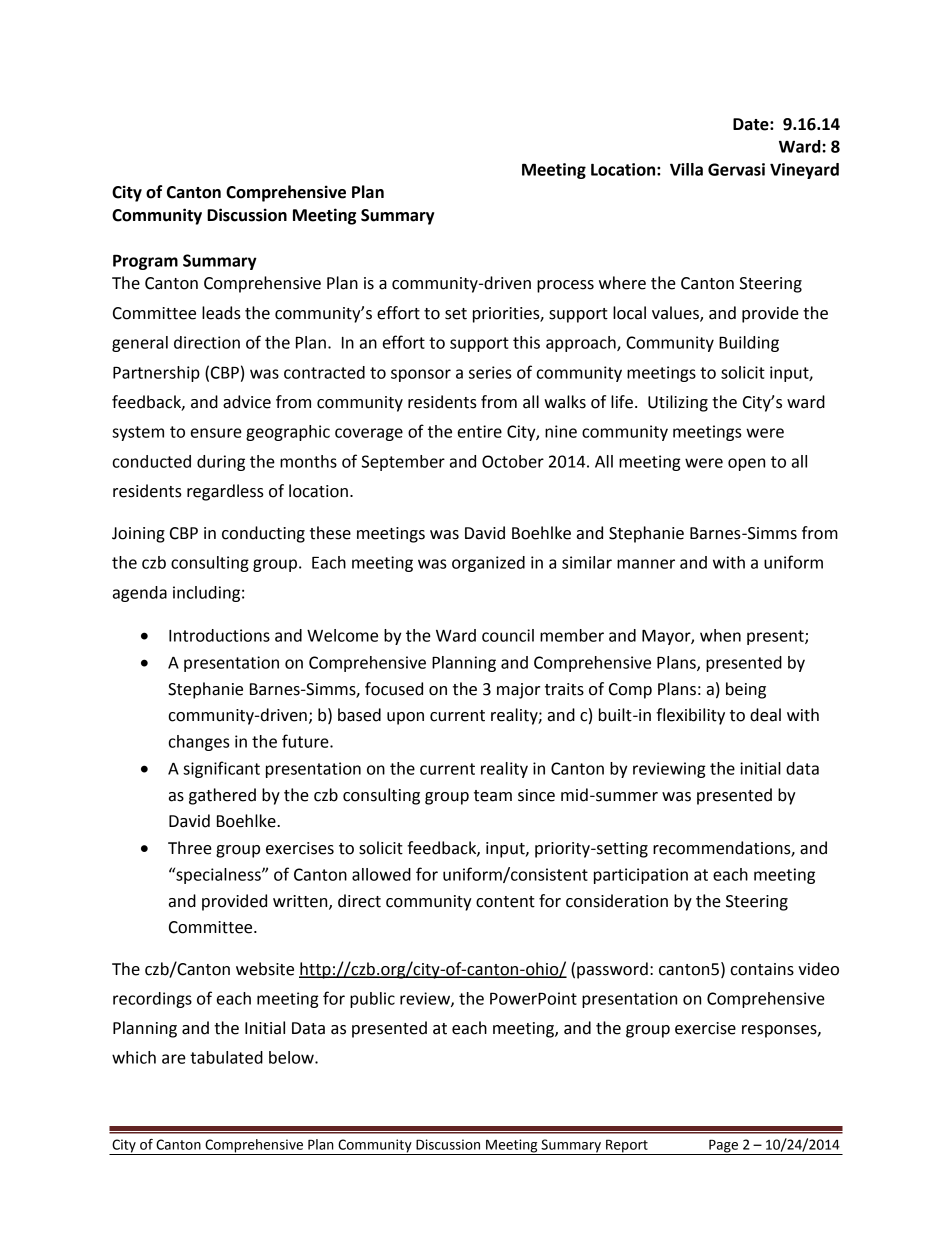 This image has height=1233, width=952. Describe the element at coordinates (686, 169) in the image. I see `Villa` at that location.
